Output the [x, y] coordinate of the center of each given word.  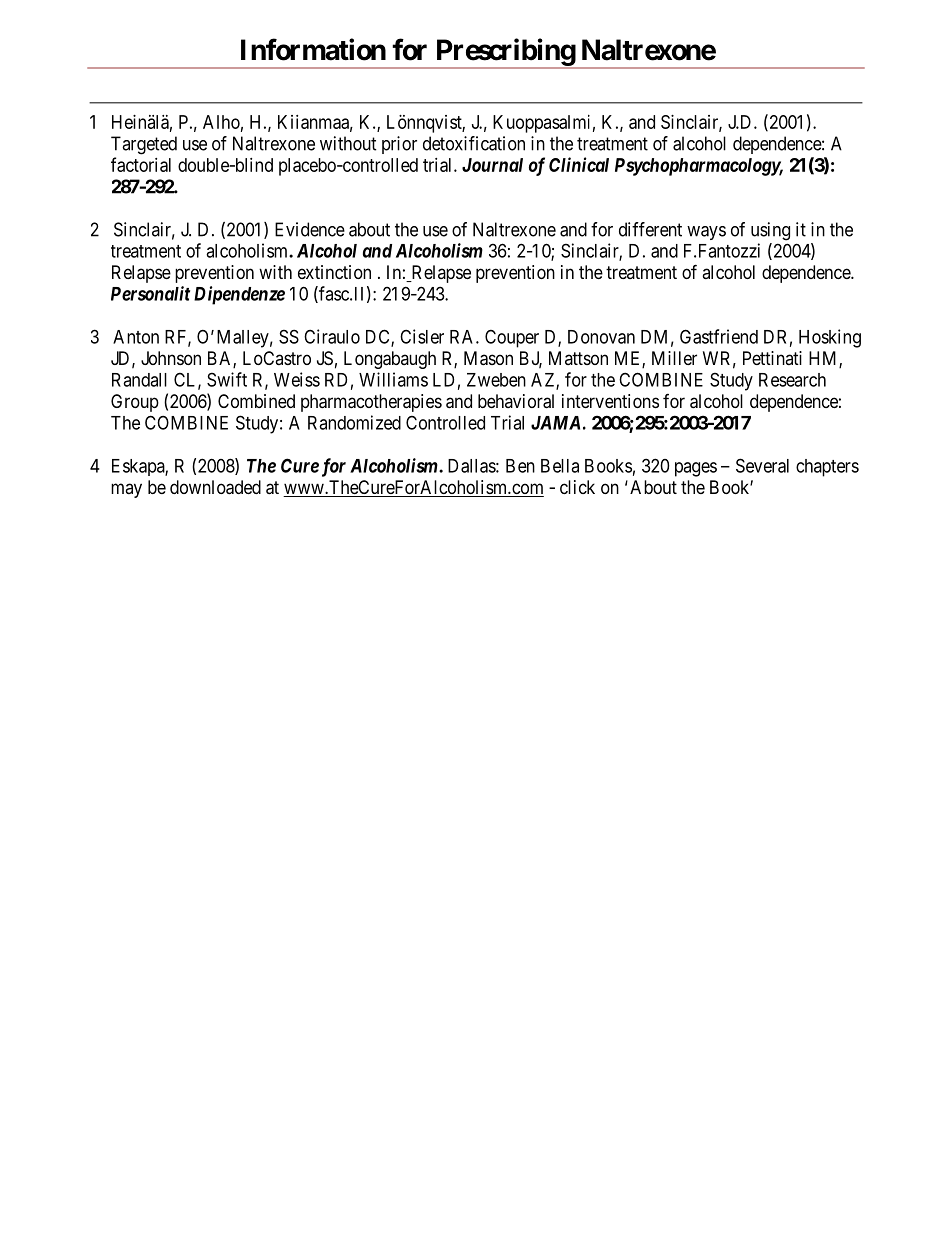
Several [762, 465]
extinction [334, 272]
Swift [227, 379]
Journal [492, 165]
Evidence [310, 229]
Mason [488, 358]
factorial [141, 164]
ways [706, 233]
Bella [560, 466]
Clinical [579, 164]
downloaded [215, 487]
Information [313, 49]
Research [792, 380]
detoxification [474, 143]
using [770, 231]
